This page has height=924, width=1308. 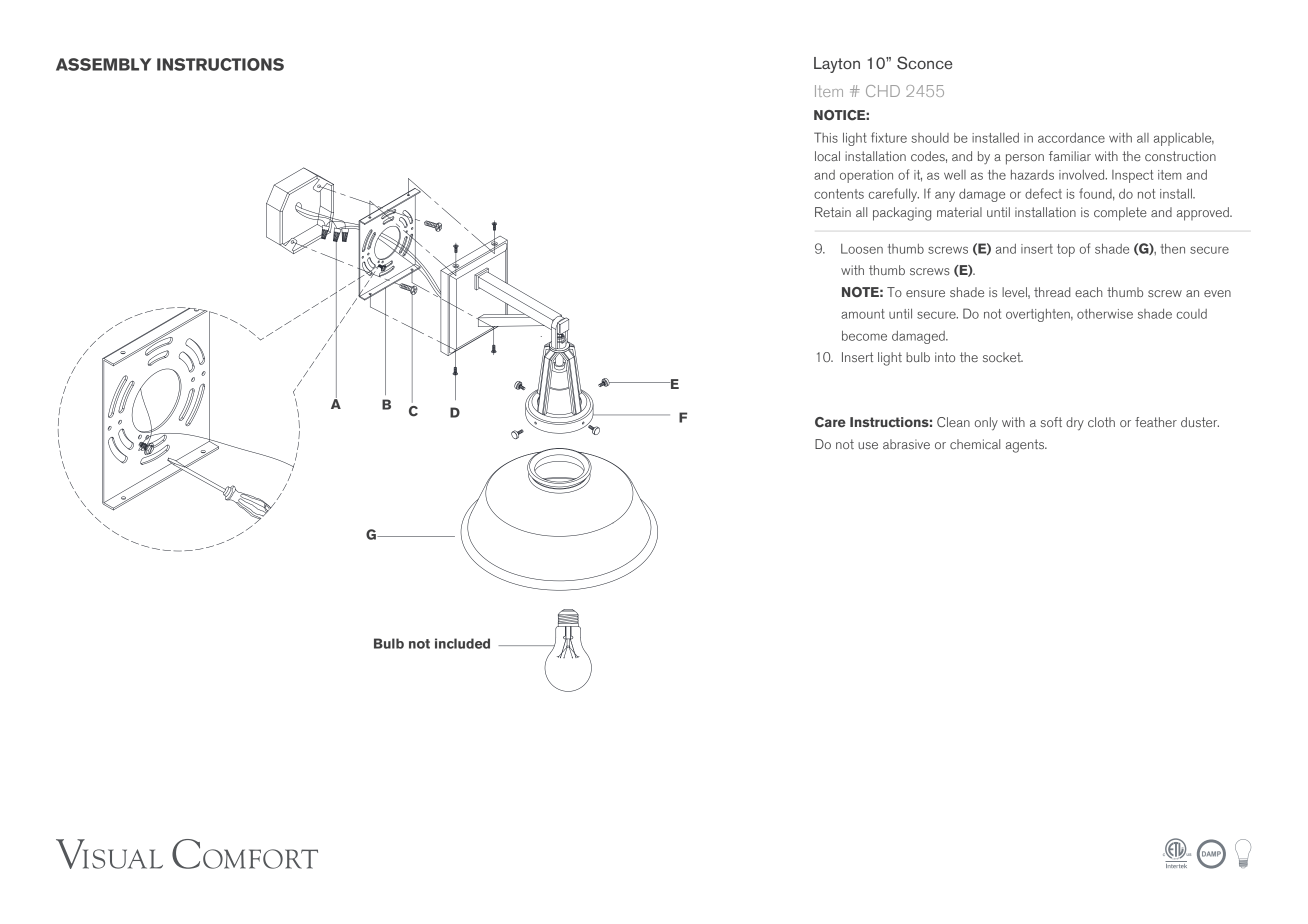 I want to click on included, so click(x=462, y=643).
